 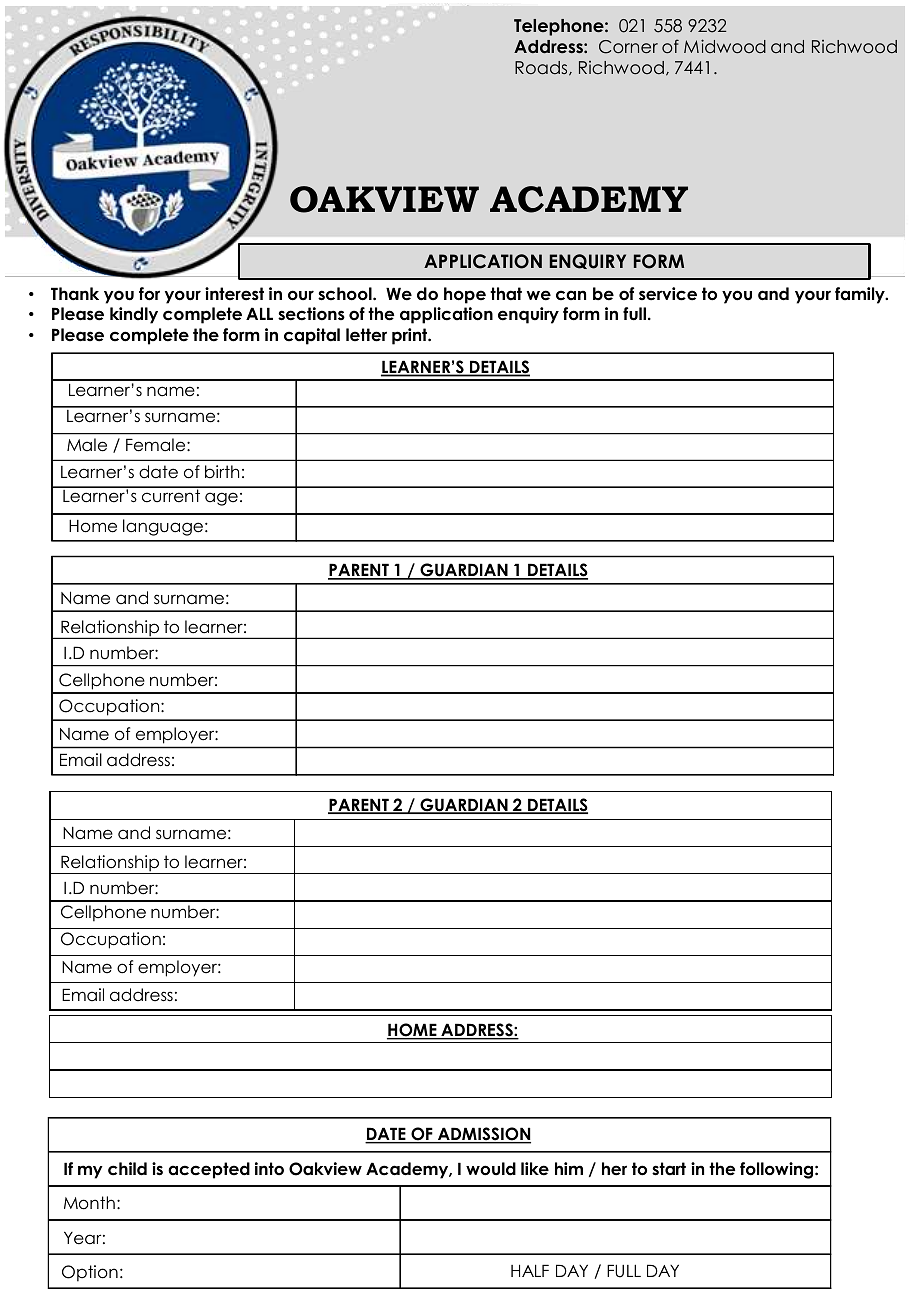 I want to click on child, so click(x=127, y=1169).
